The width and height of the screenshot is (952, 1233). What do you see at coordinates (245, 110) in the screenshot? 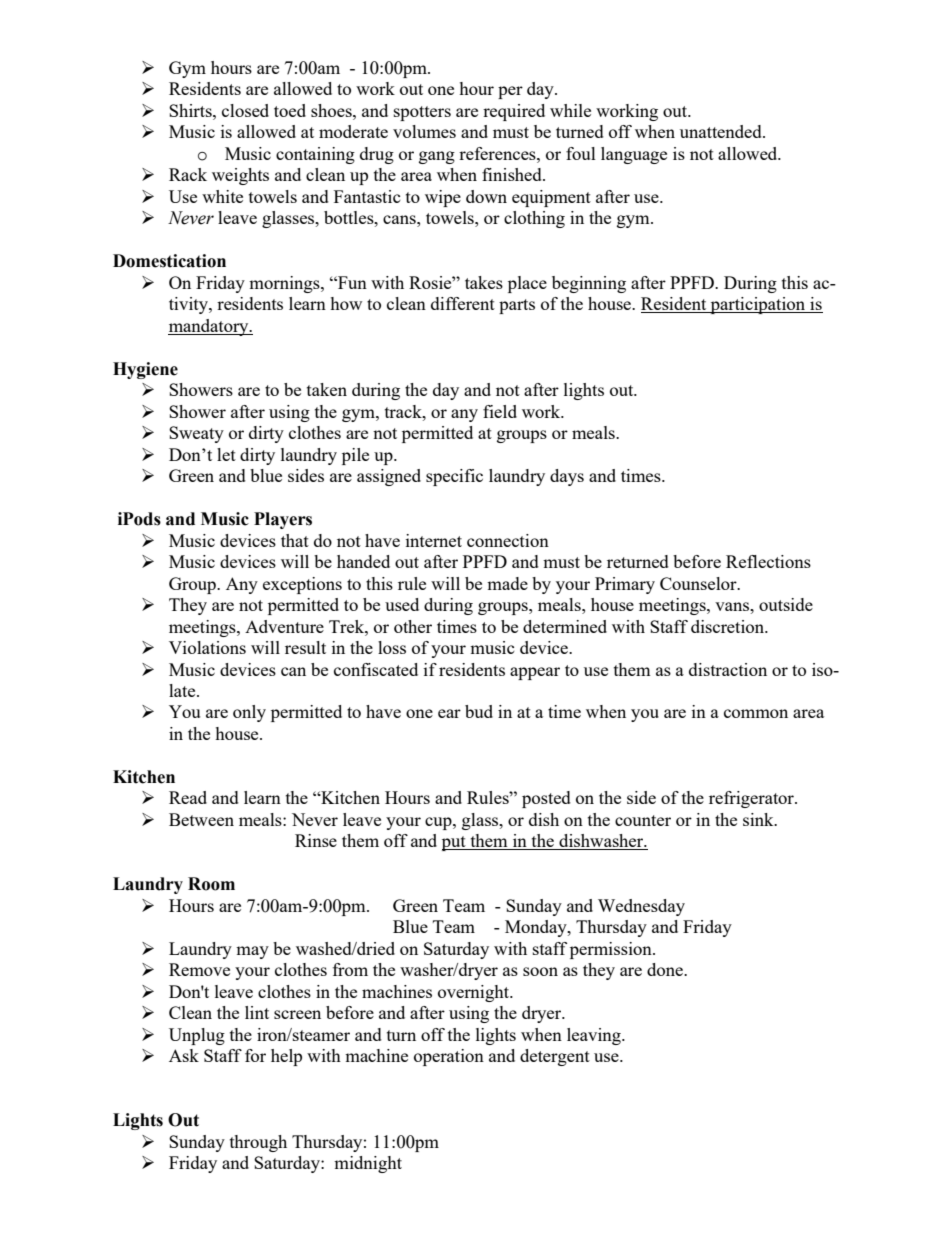
I see `closed` at bounding box center [245, 110].
